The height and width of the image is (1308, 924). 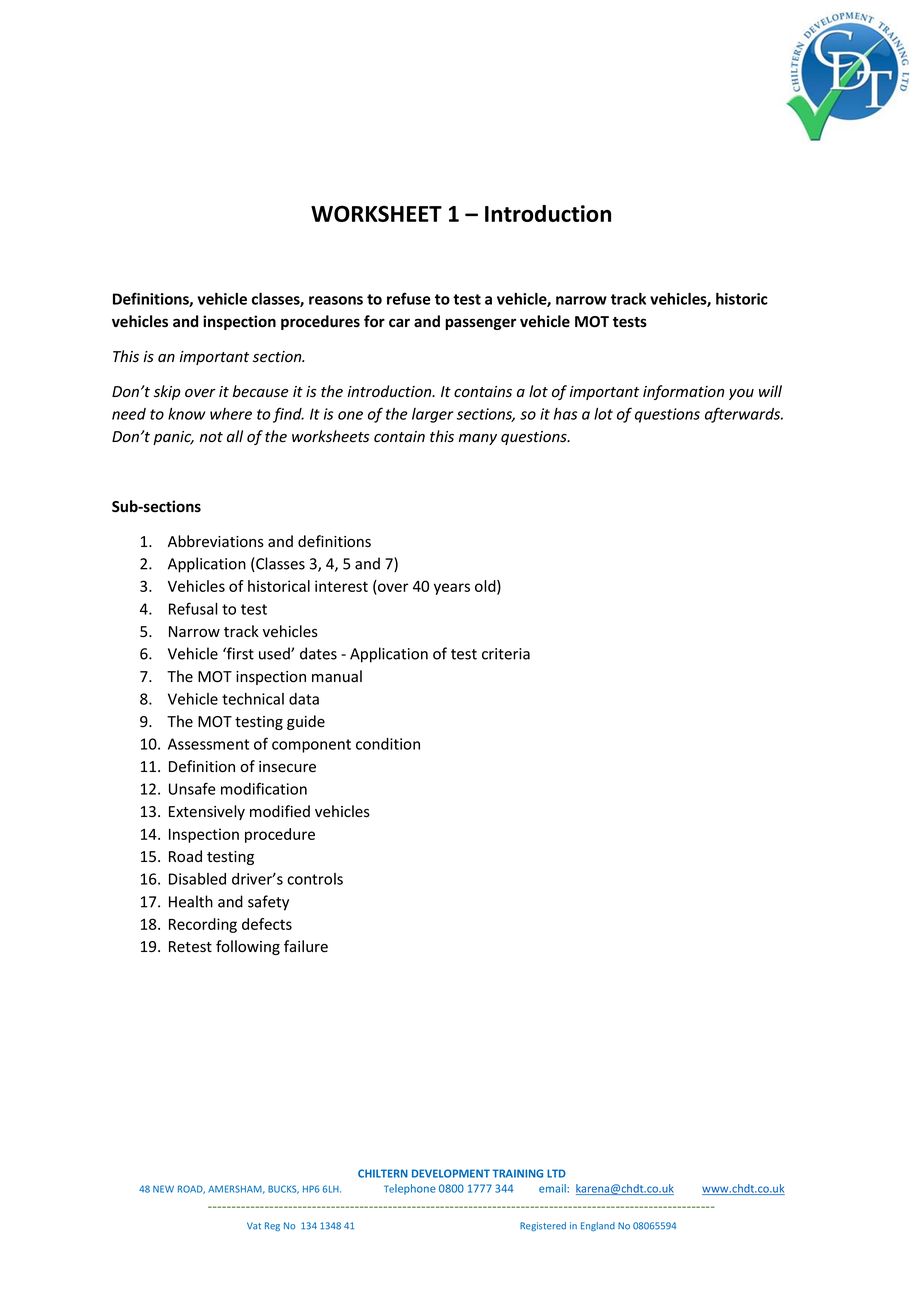 I want to click on condition, so click(x=388, y=744).
